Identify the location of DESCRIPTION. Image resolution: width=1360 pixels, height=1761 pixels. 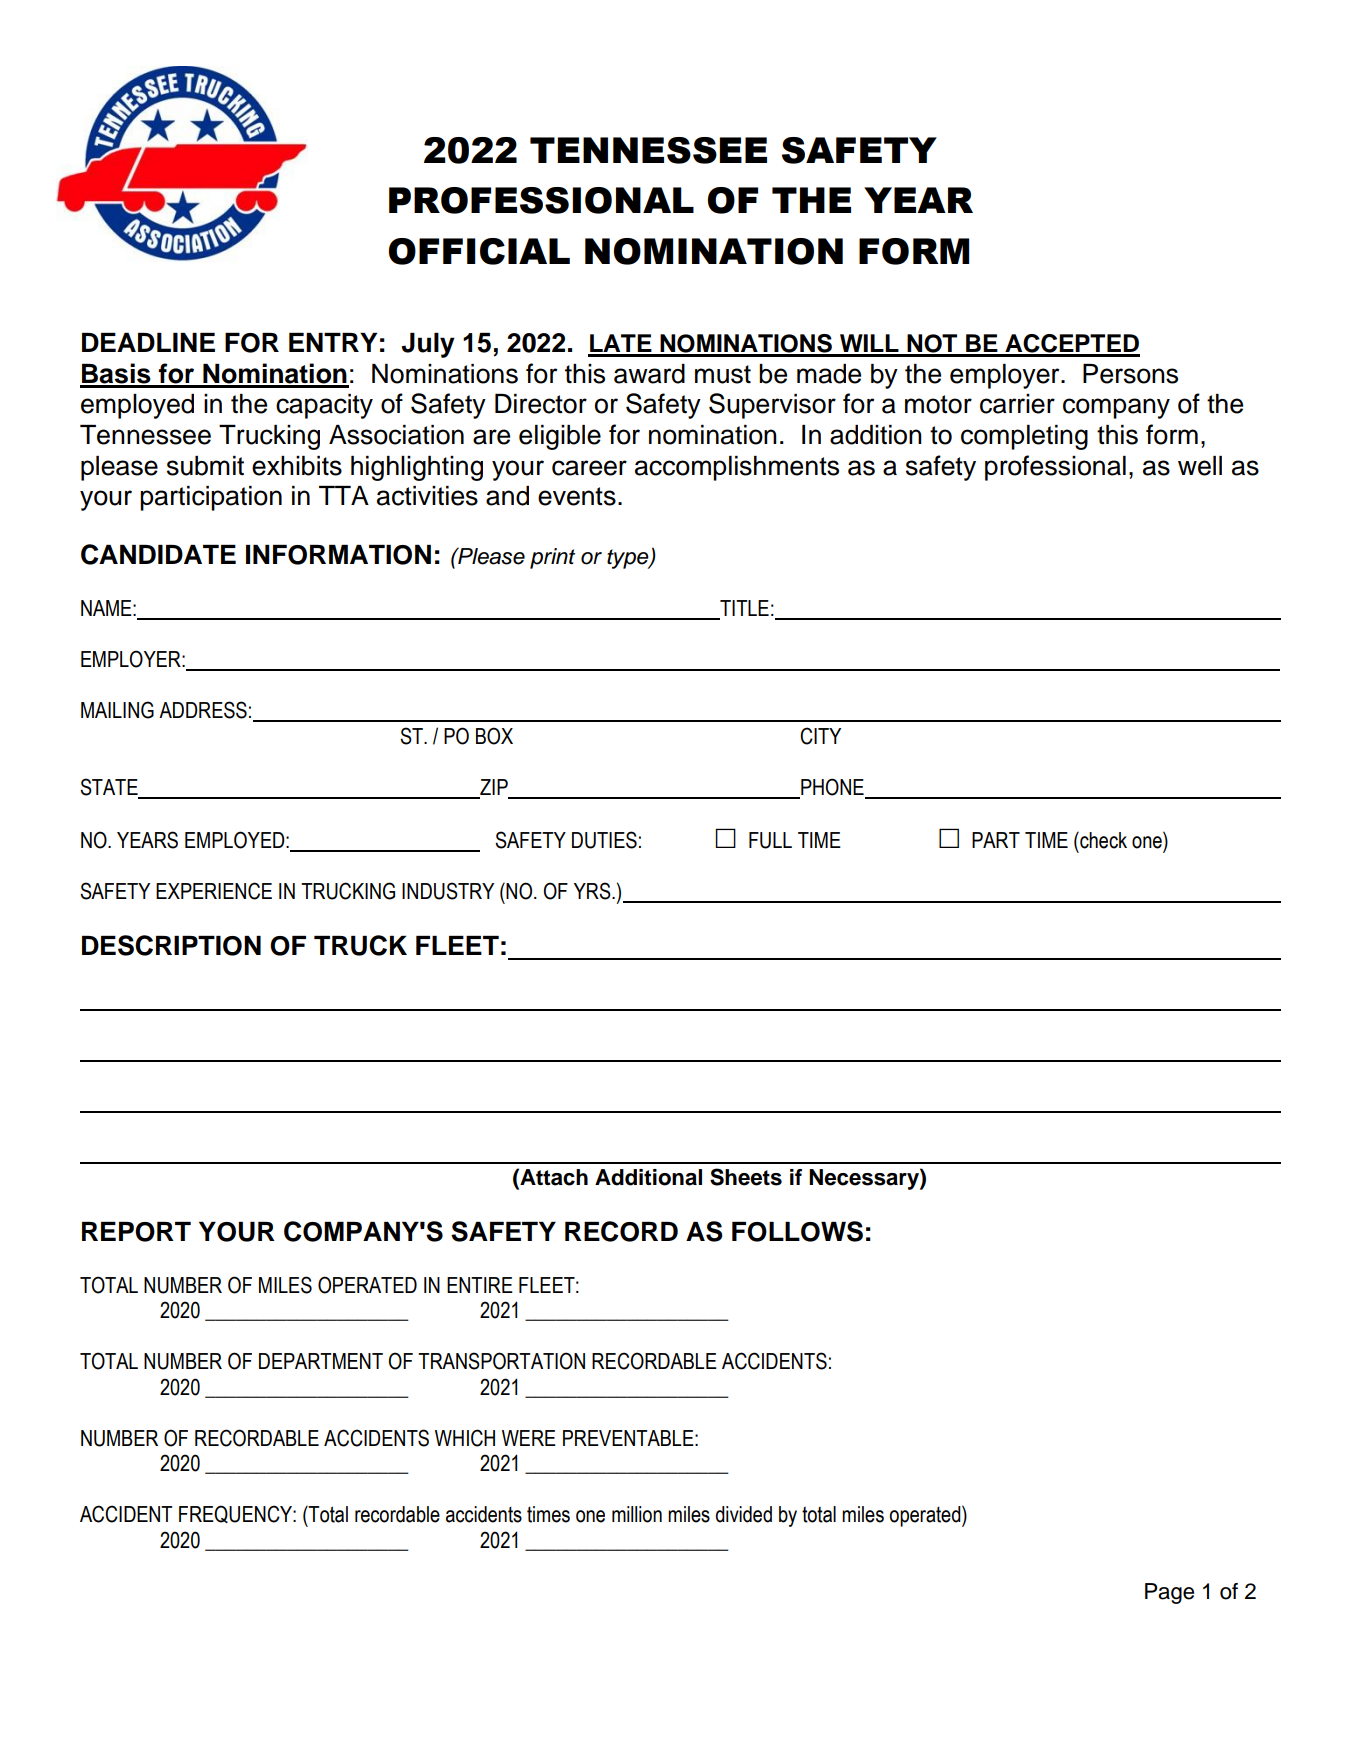
(171, 945).
